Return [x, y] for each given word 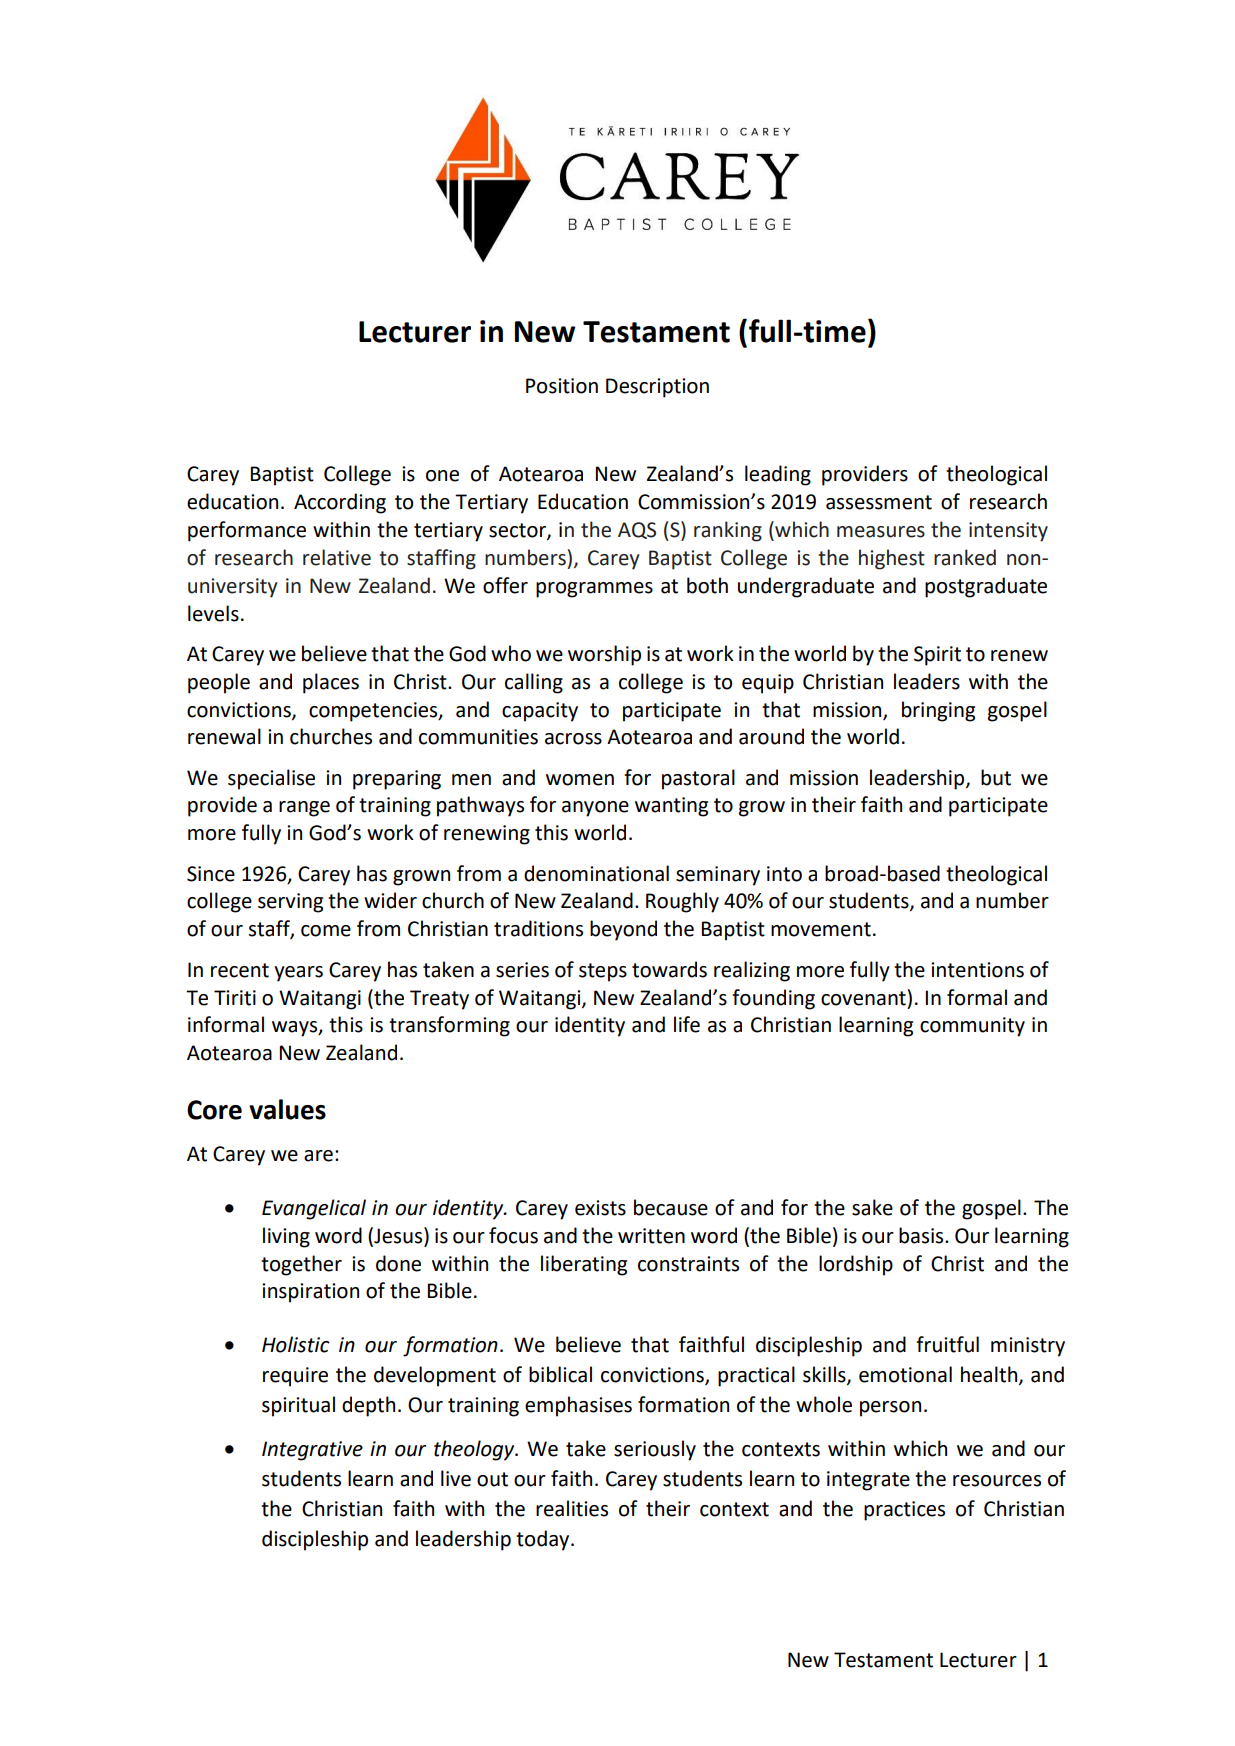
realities [572, 1508]
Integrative [312, 1451]
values [287, 1109]
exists [600, 1208]
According [340, 503]
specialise [271, 779]
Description [657, 388]
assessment [879, 502]
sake [872, 1207]
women [580, 780]
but [996, 777]
